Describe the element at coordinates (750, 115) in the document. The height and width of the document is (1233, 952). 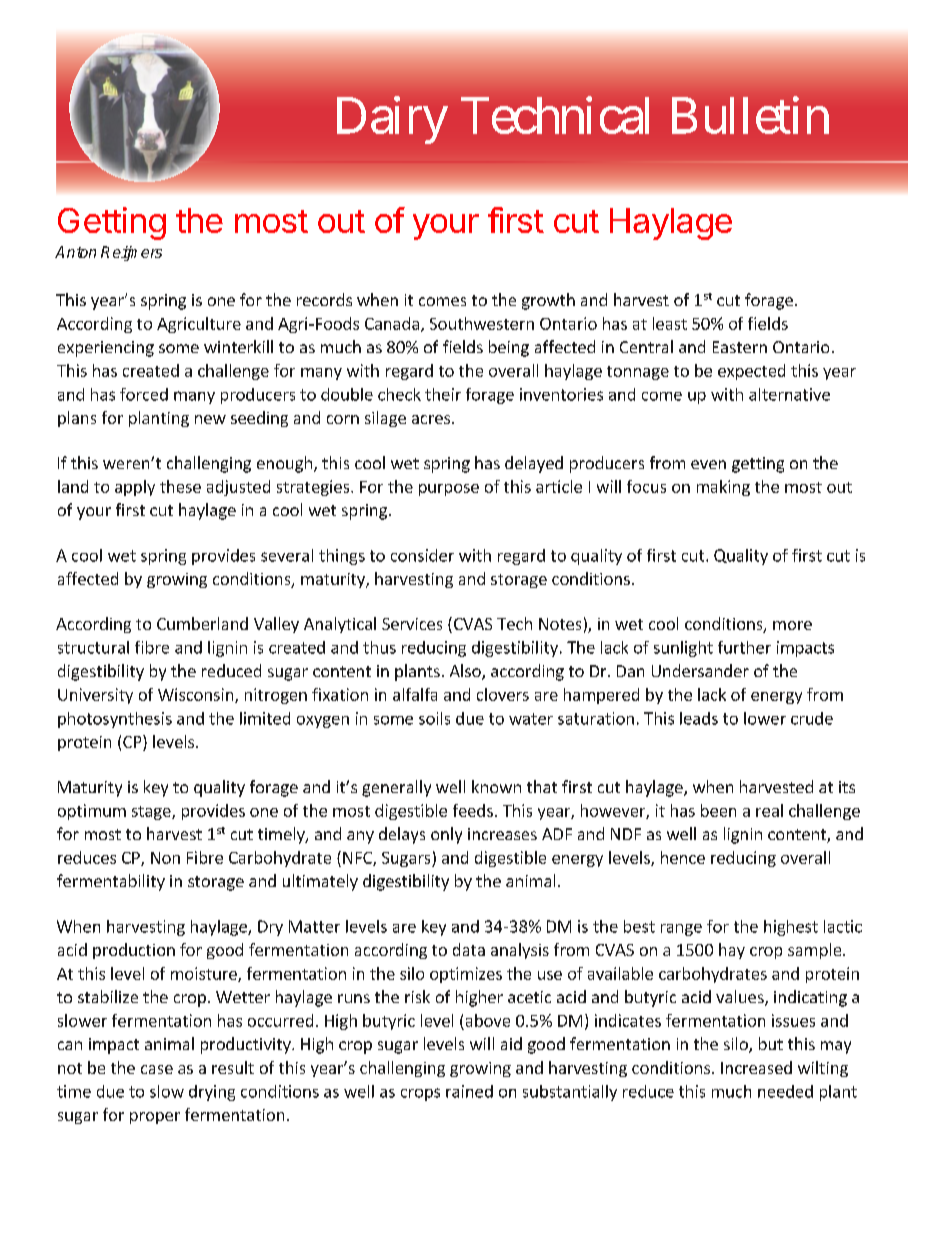
I see `Bulletin` at that location.
